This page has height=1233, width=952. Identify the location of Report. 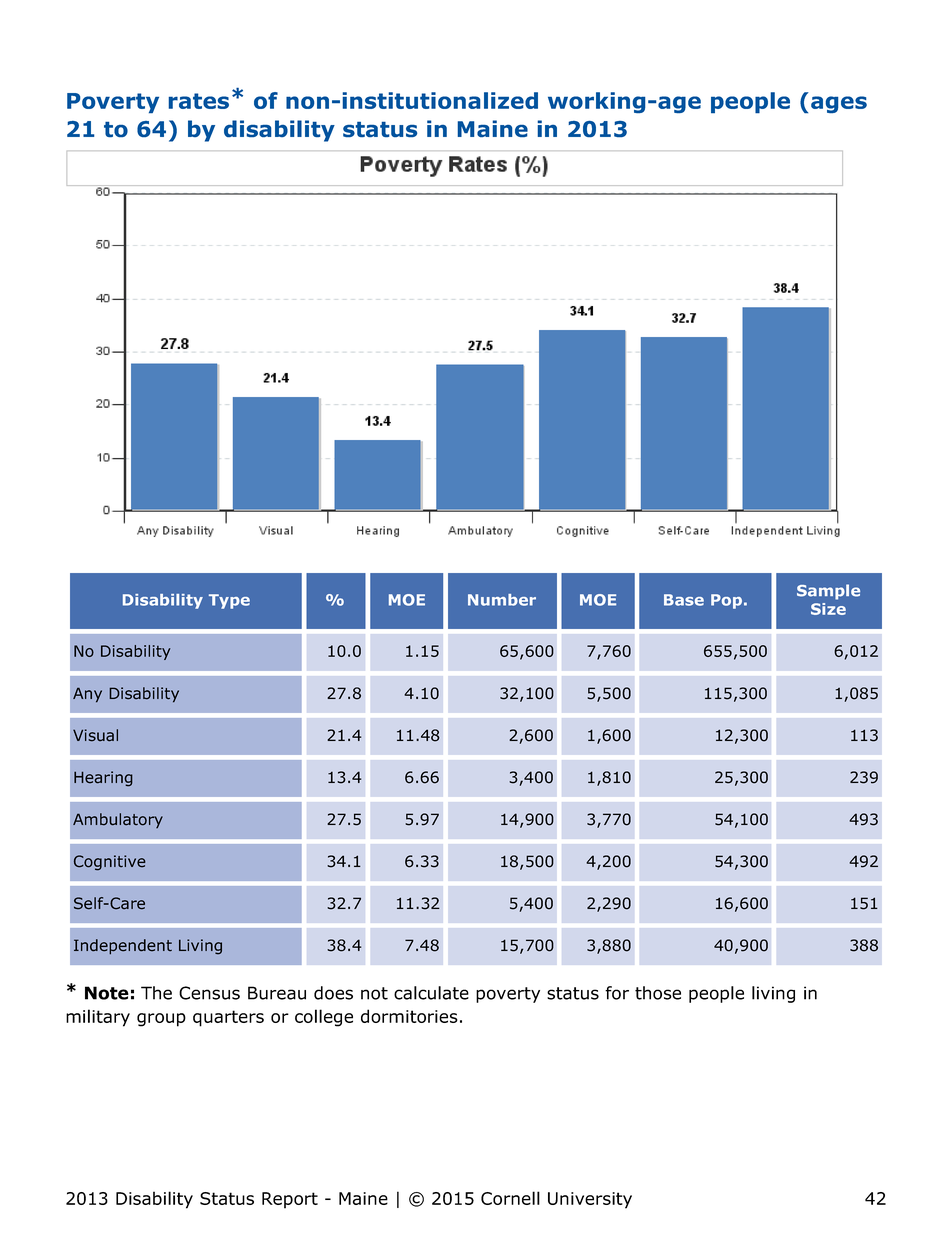
(290, 1200).
